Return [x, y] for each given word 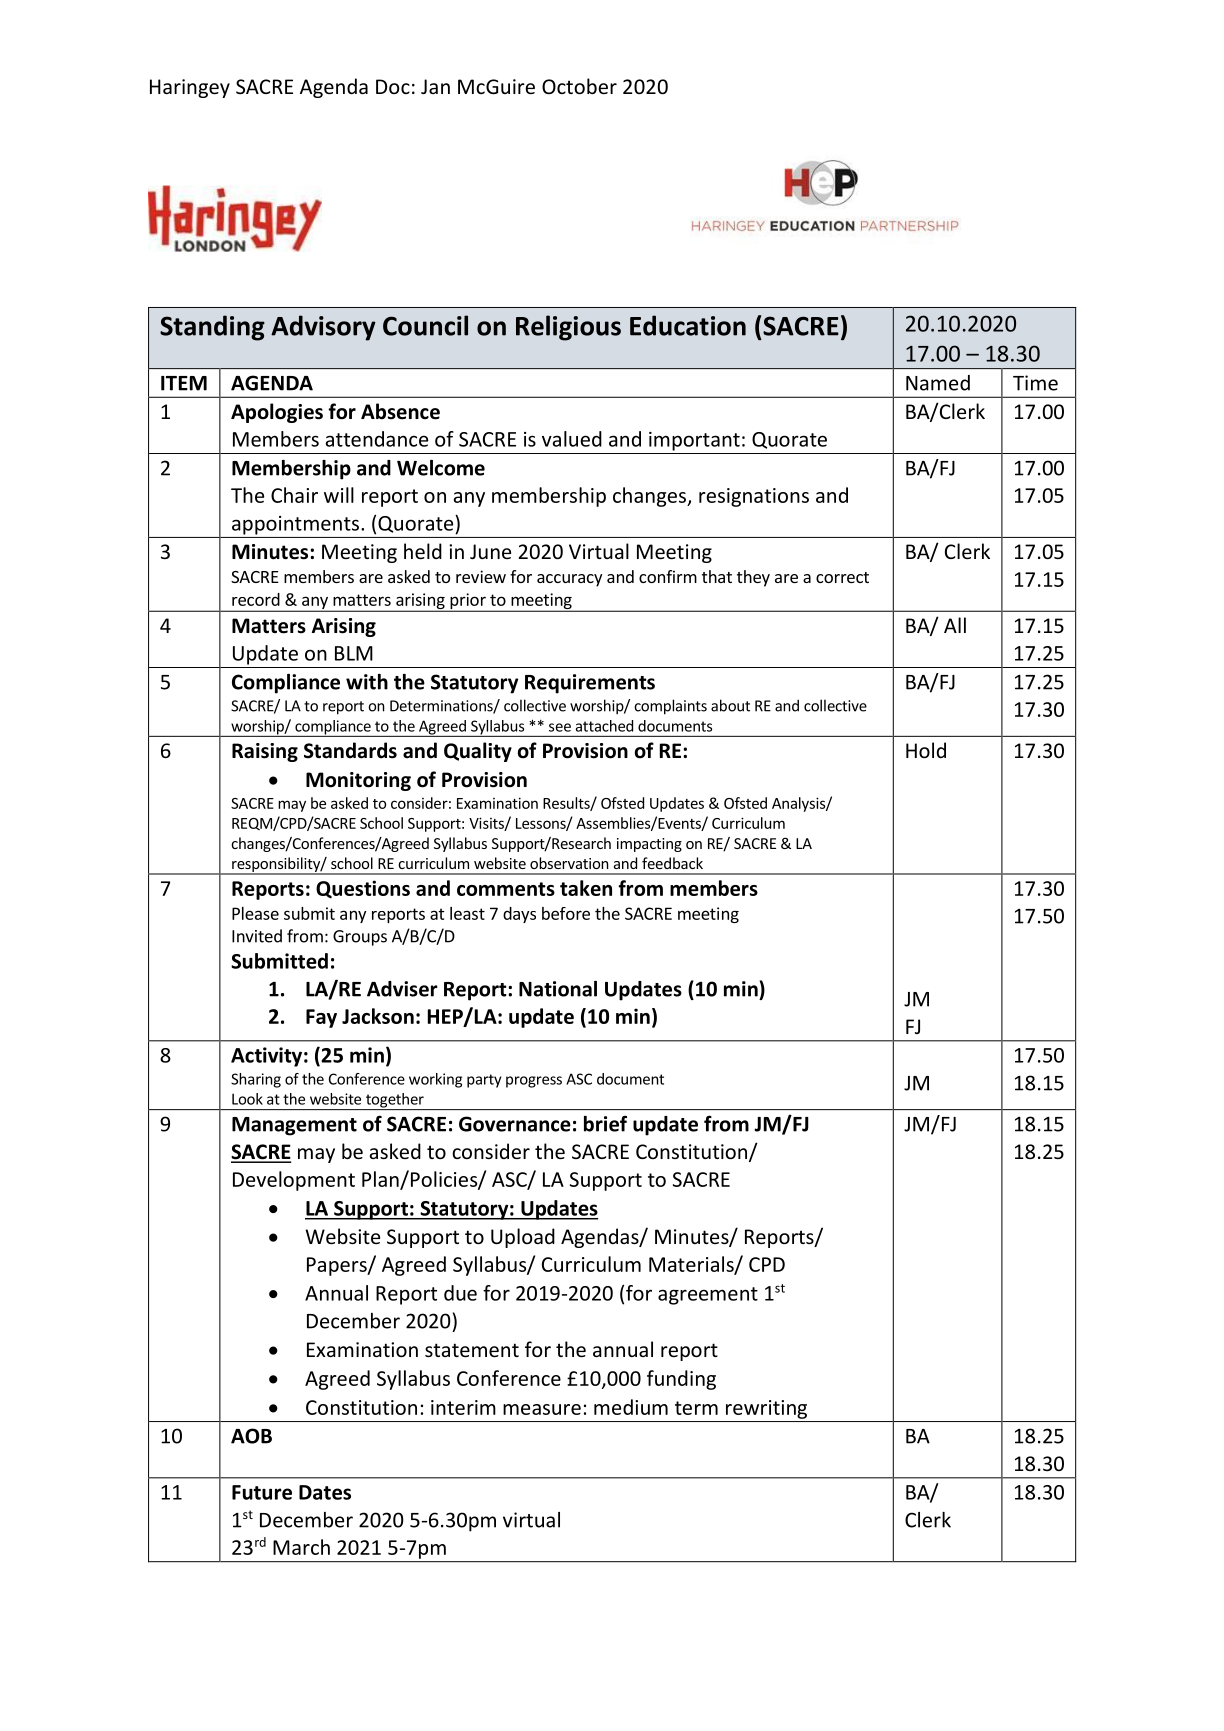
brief [605, 1123]
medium [631, 1407]
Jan [435, 86]
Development [294, 1181]
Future [262, 1492]
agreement [708, 1296]
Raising [265, 752]
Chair [294, 495]
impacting [649, 845]
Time [1035, 383]
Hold [926, 750]
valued [572, 439]
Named [938, 383]
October [579, 86]
